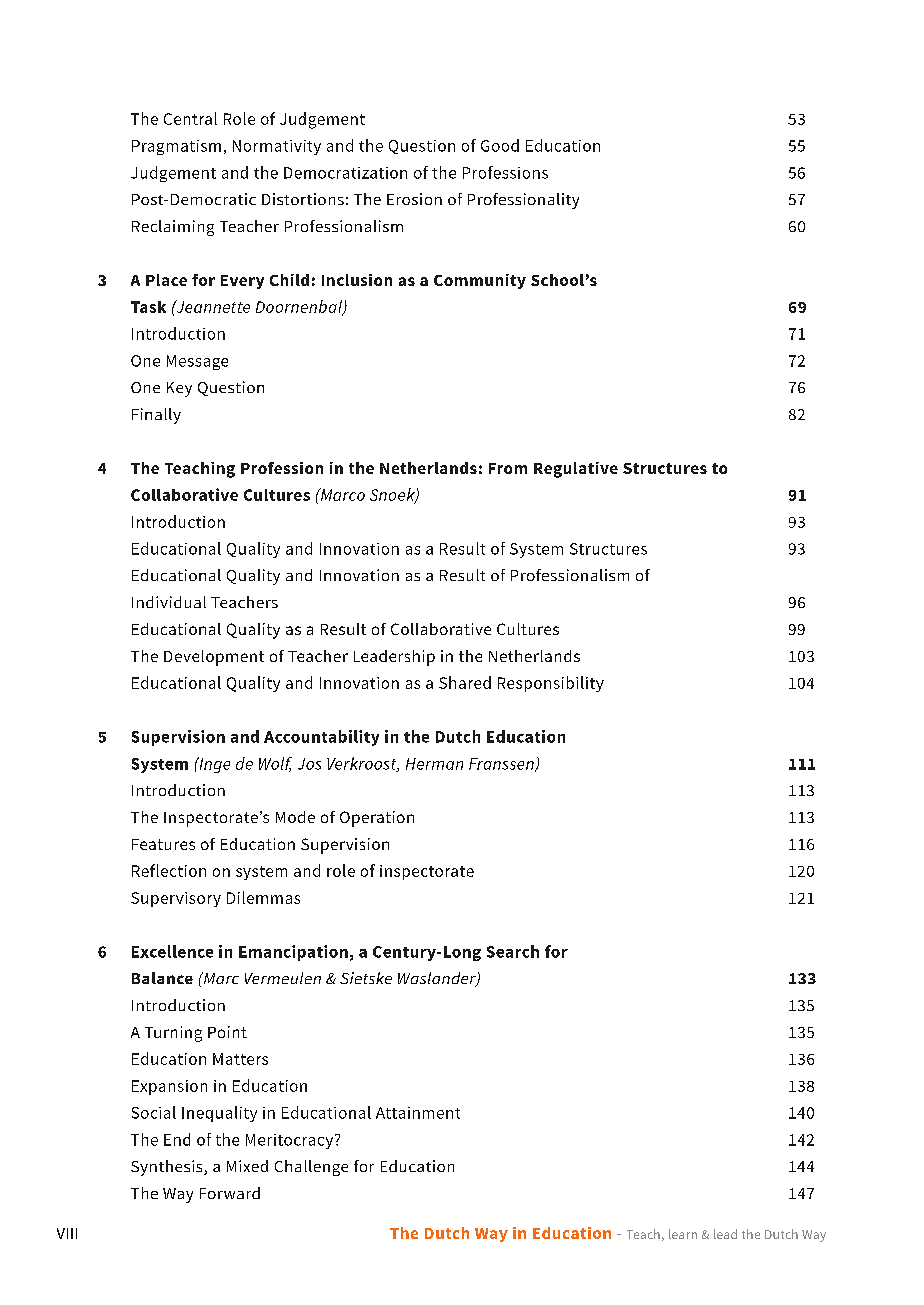 This screenshot has height=1305, width=924. Describe the element at coordinates (500, 145) in the screenshot. I see `Good` at that location.
